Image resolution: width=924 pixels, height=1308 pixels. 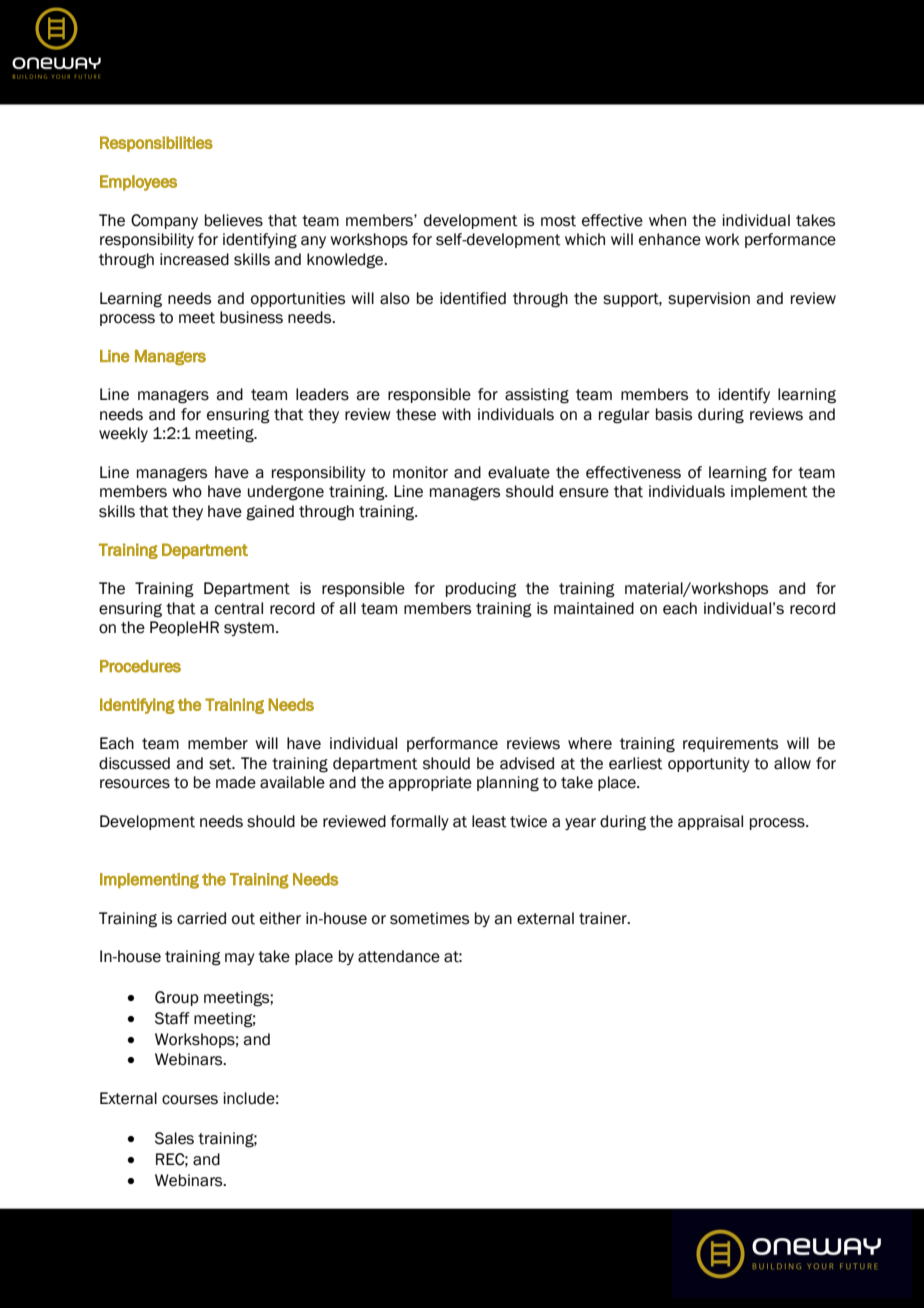 I want to click on producing, so click(x=481, y=590).
